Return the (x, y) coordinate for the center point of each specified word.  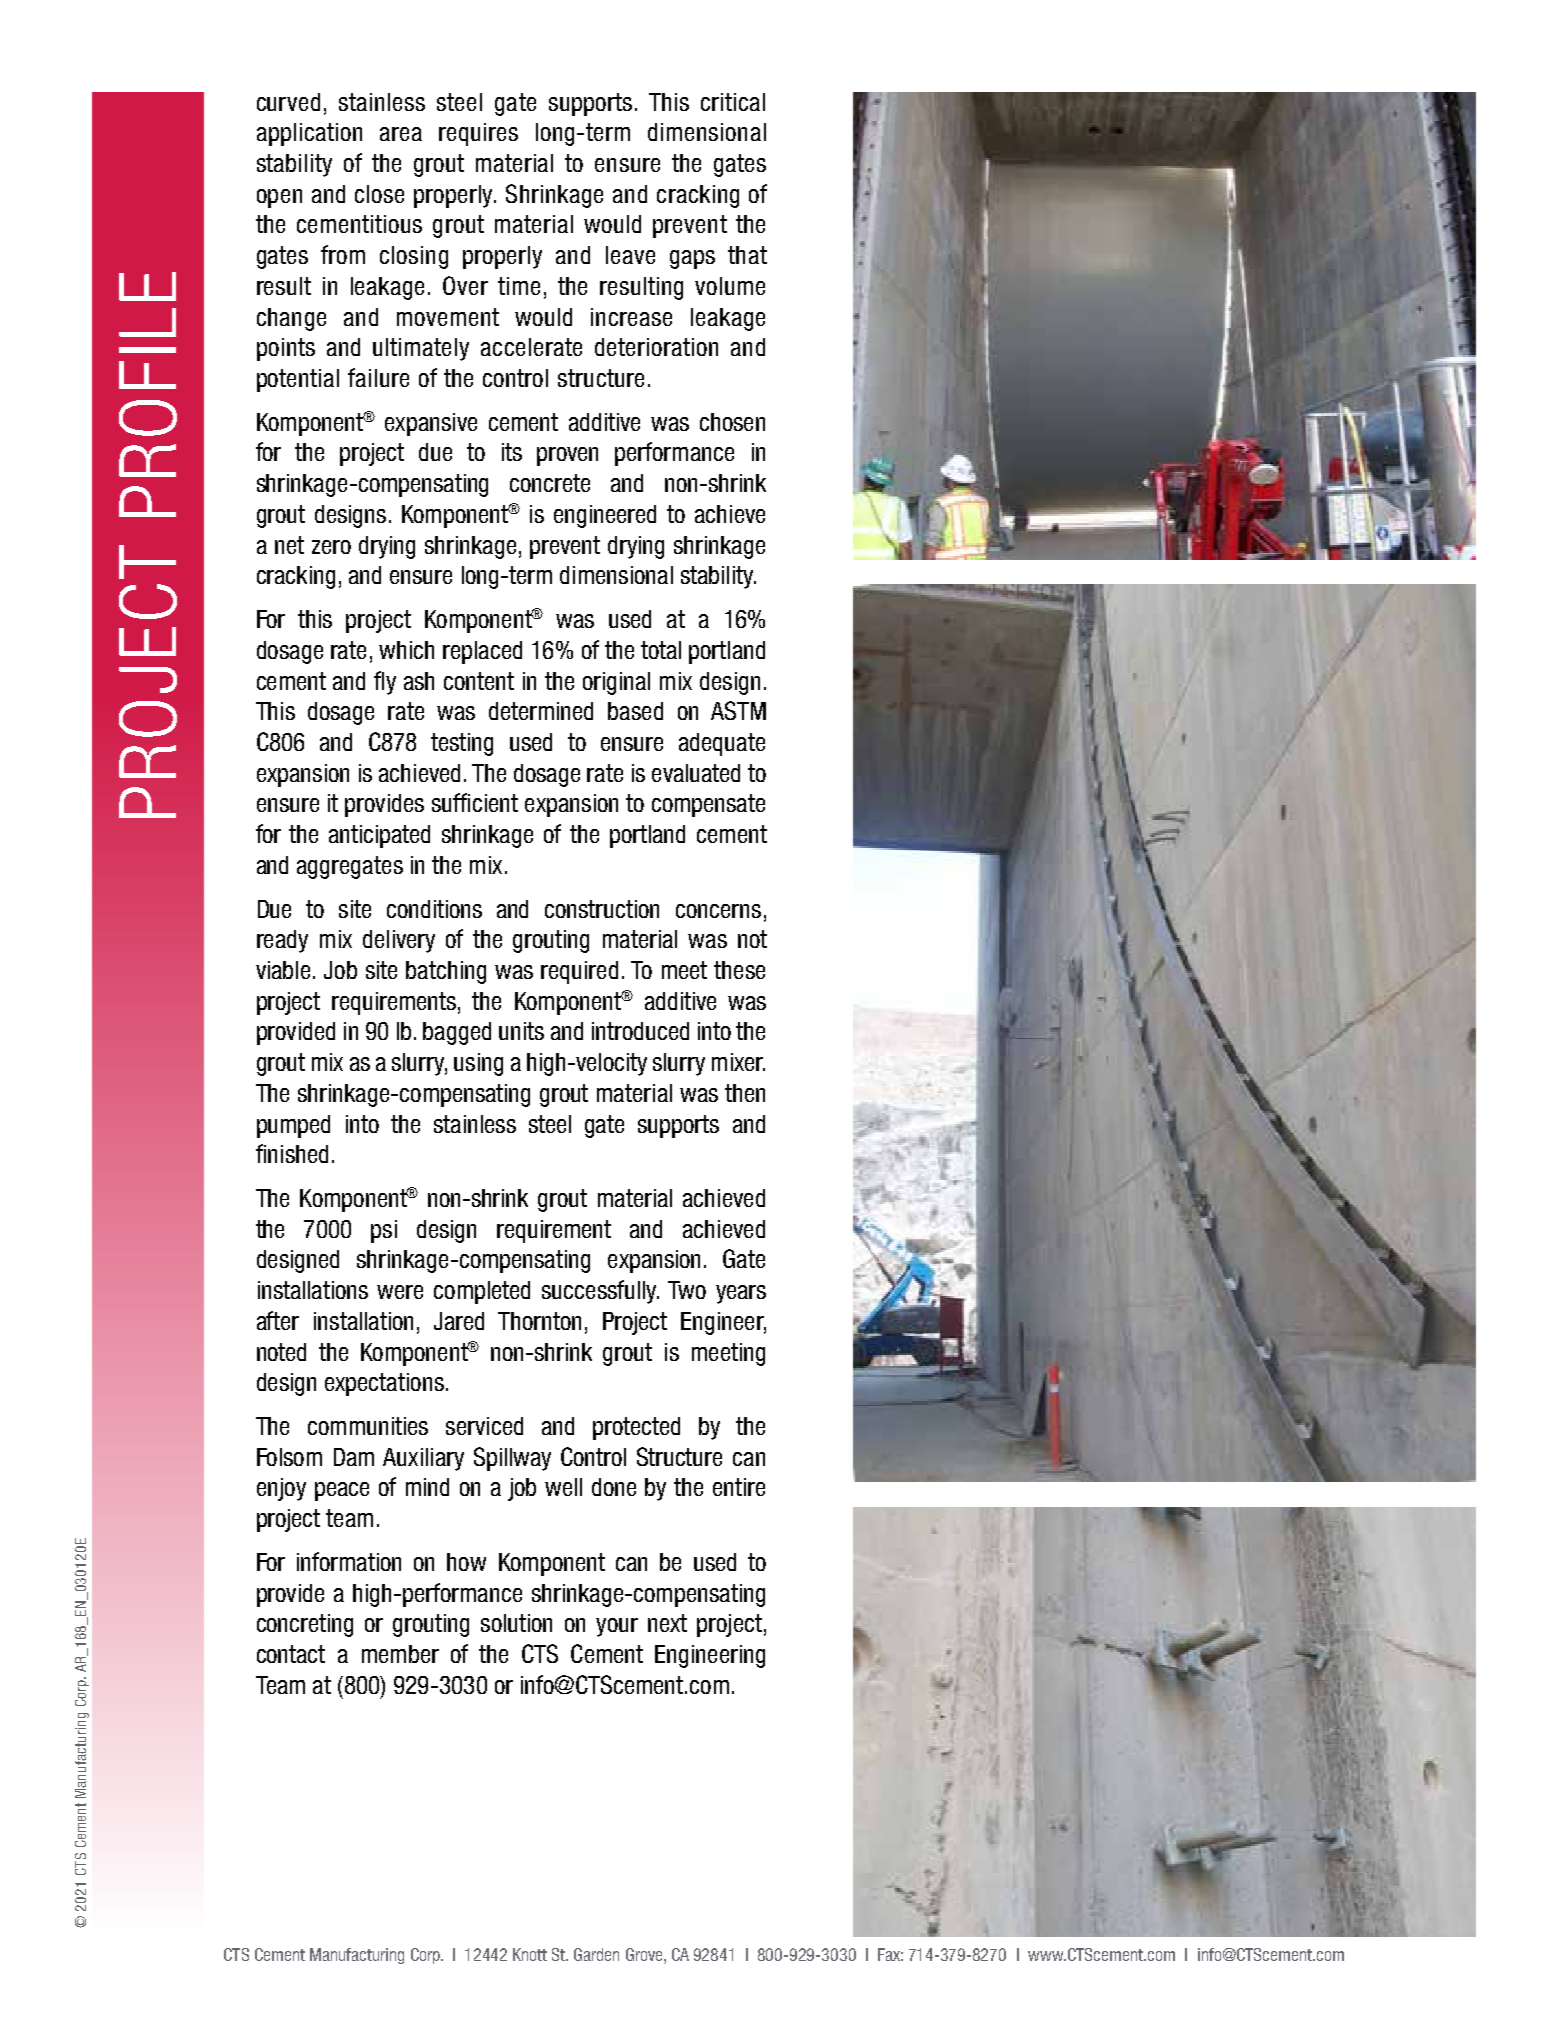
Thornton (539, 1321)
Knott (530, 1954)
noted (281, 1352)
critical (733, 102)
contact (291, 1654)
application (309, 134)
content (479, 681)
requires (478, 134)
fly (385, 683)
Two (687, 1290)
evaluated (696, 773)
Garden (596, 1954)
